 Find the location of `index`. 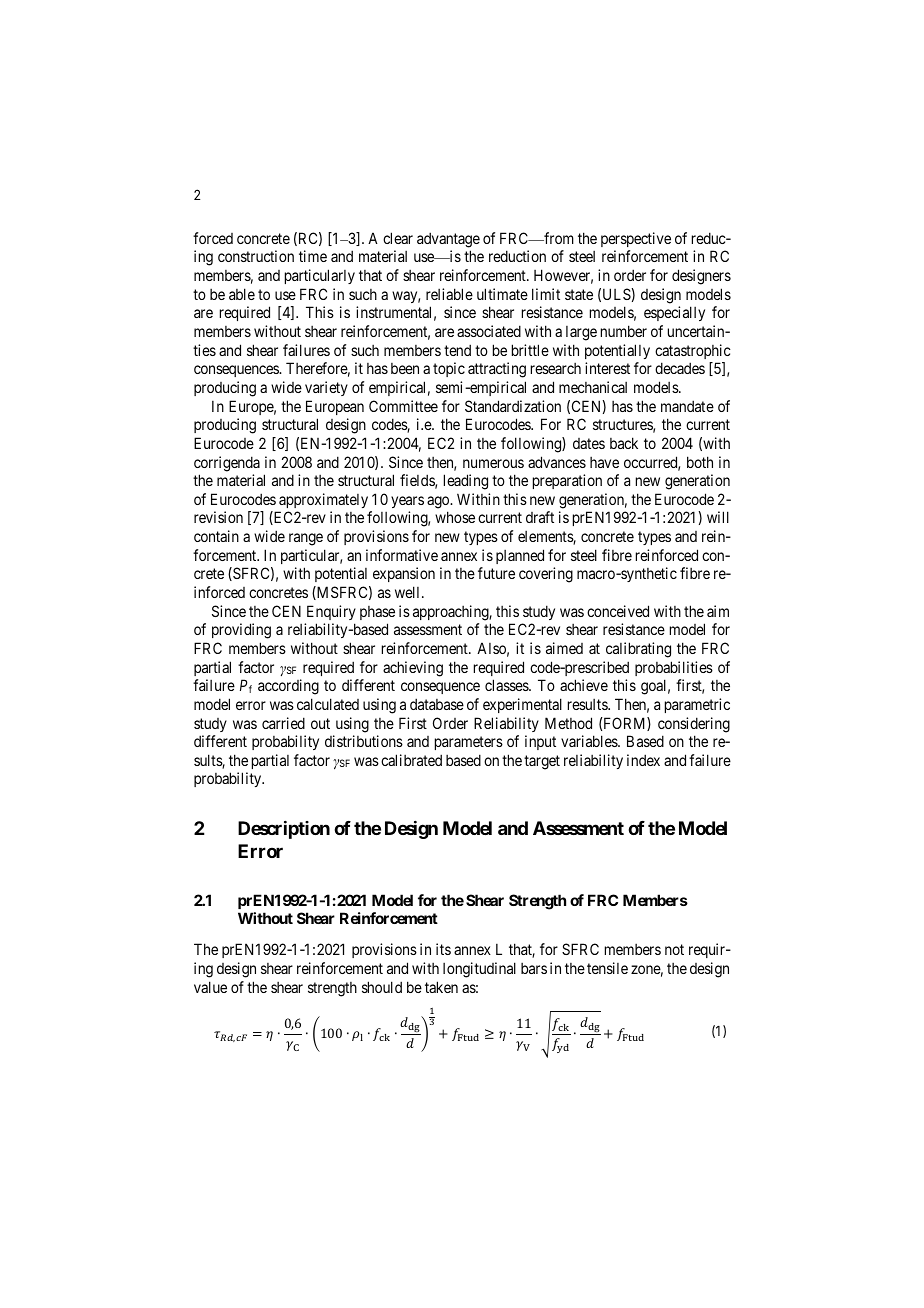

index is located at coordinates (643, 760).
